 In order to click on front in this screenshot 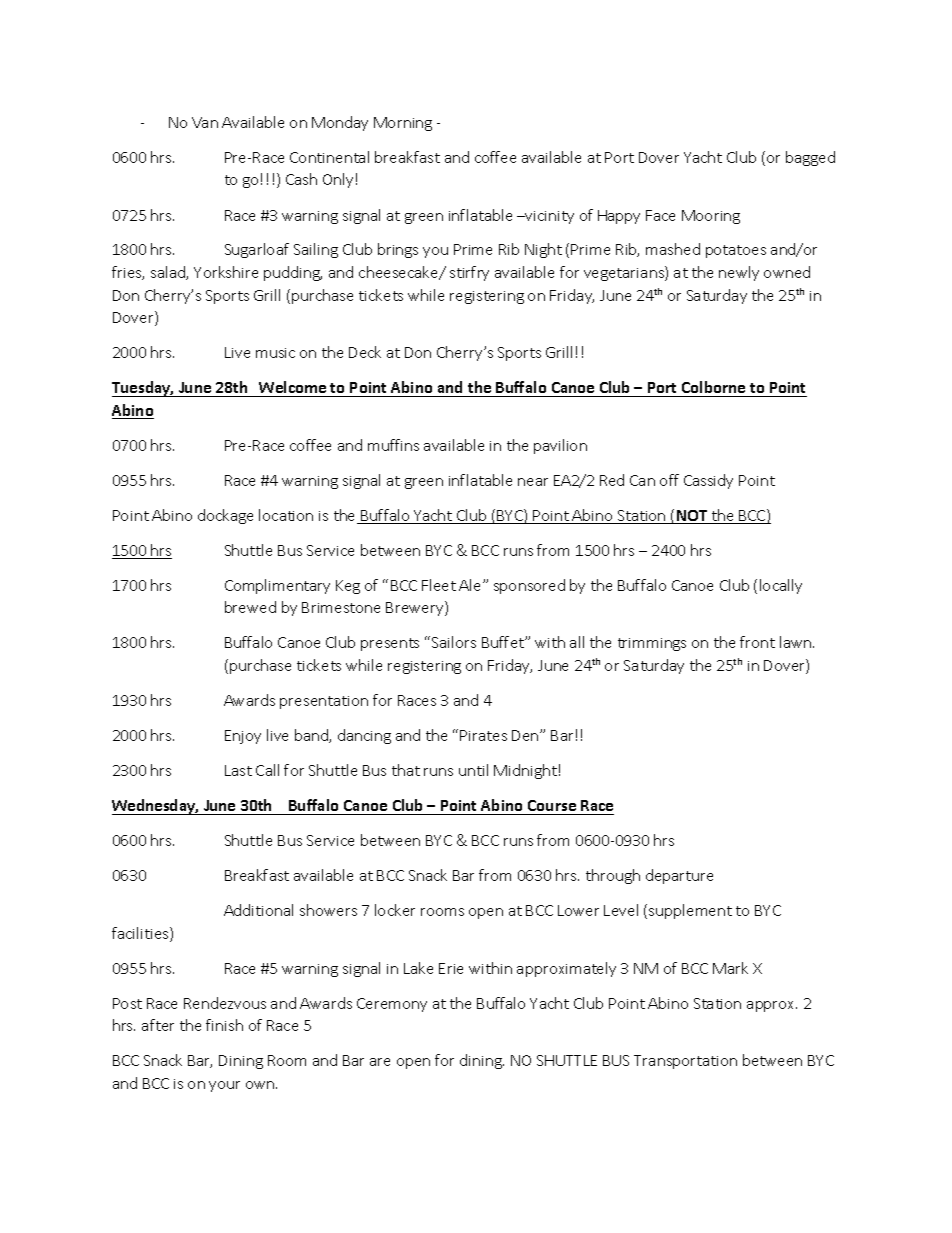, I will do `click(757, 642)`.
